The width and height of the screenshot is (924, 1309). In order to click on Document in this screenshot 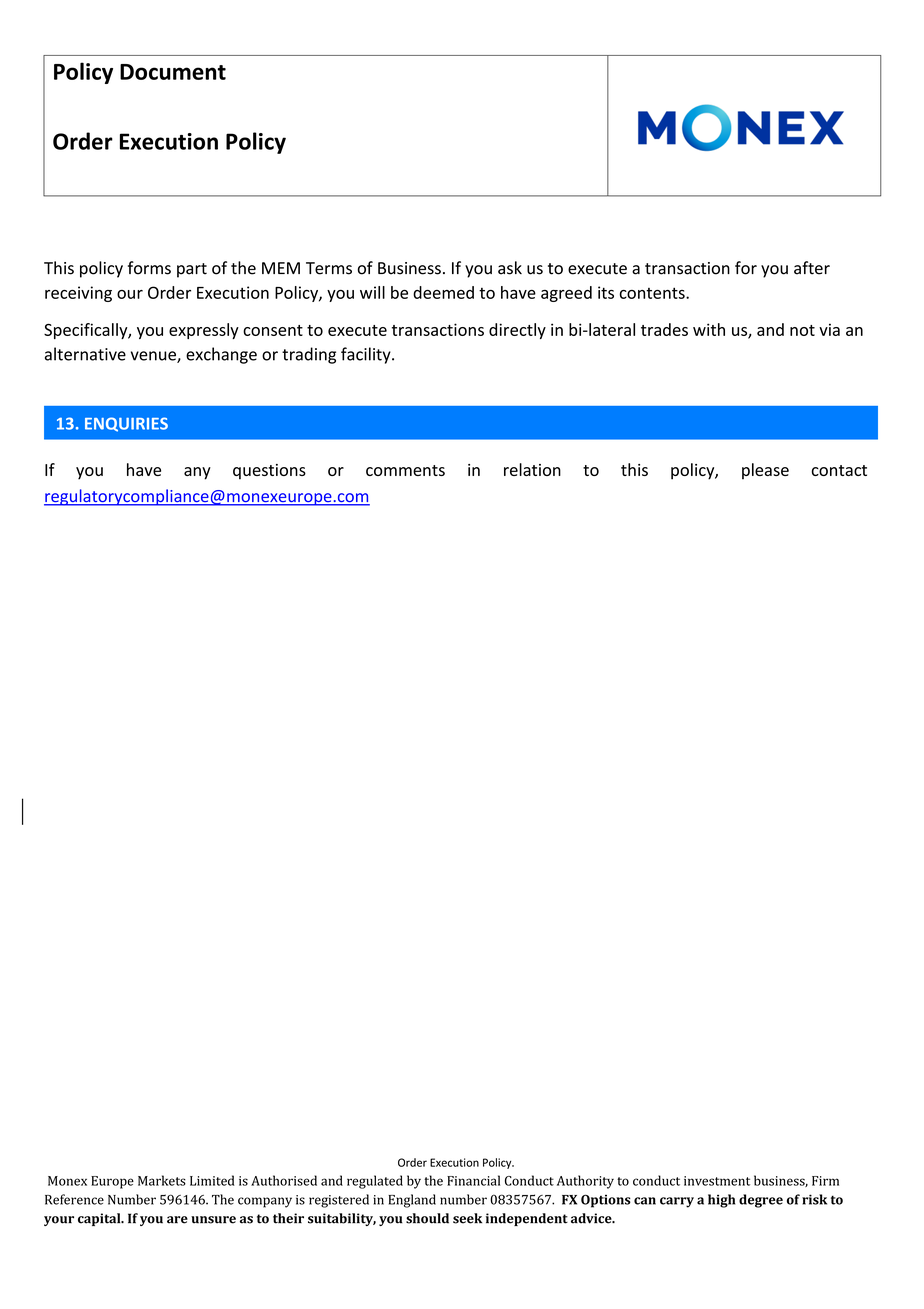, I will do `click(173, 72)`.
